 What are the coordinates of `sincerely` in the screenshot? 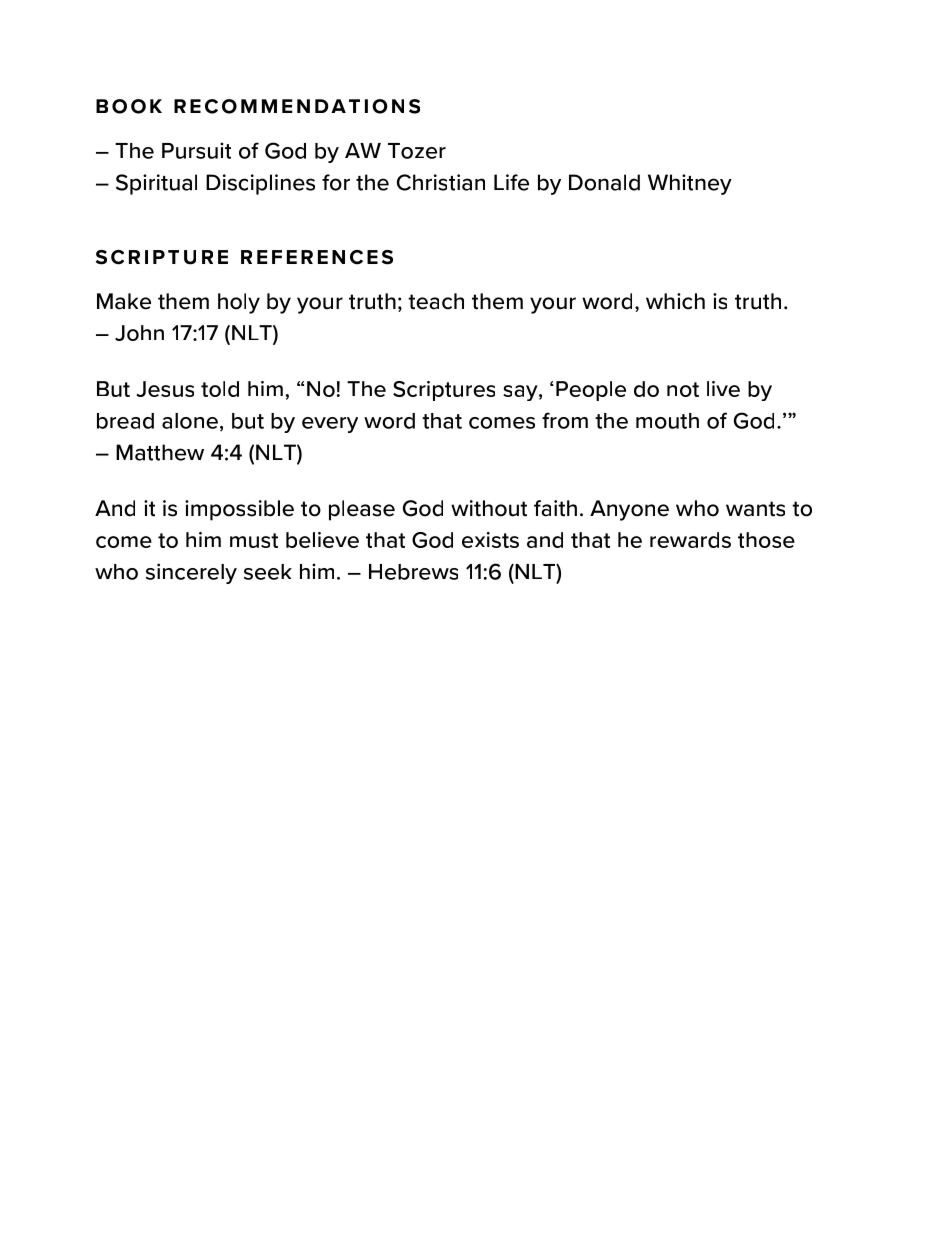 It's located at (191, 573).
